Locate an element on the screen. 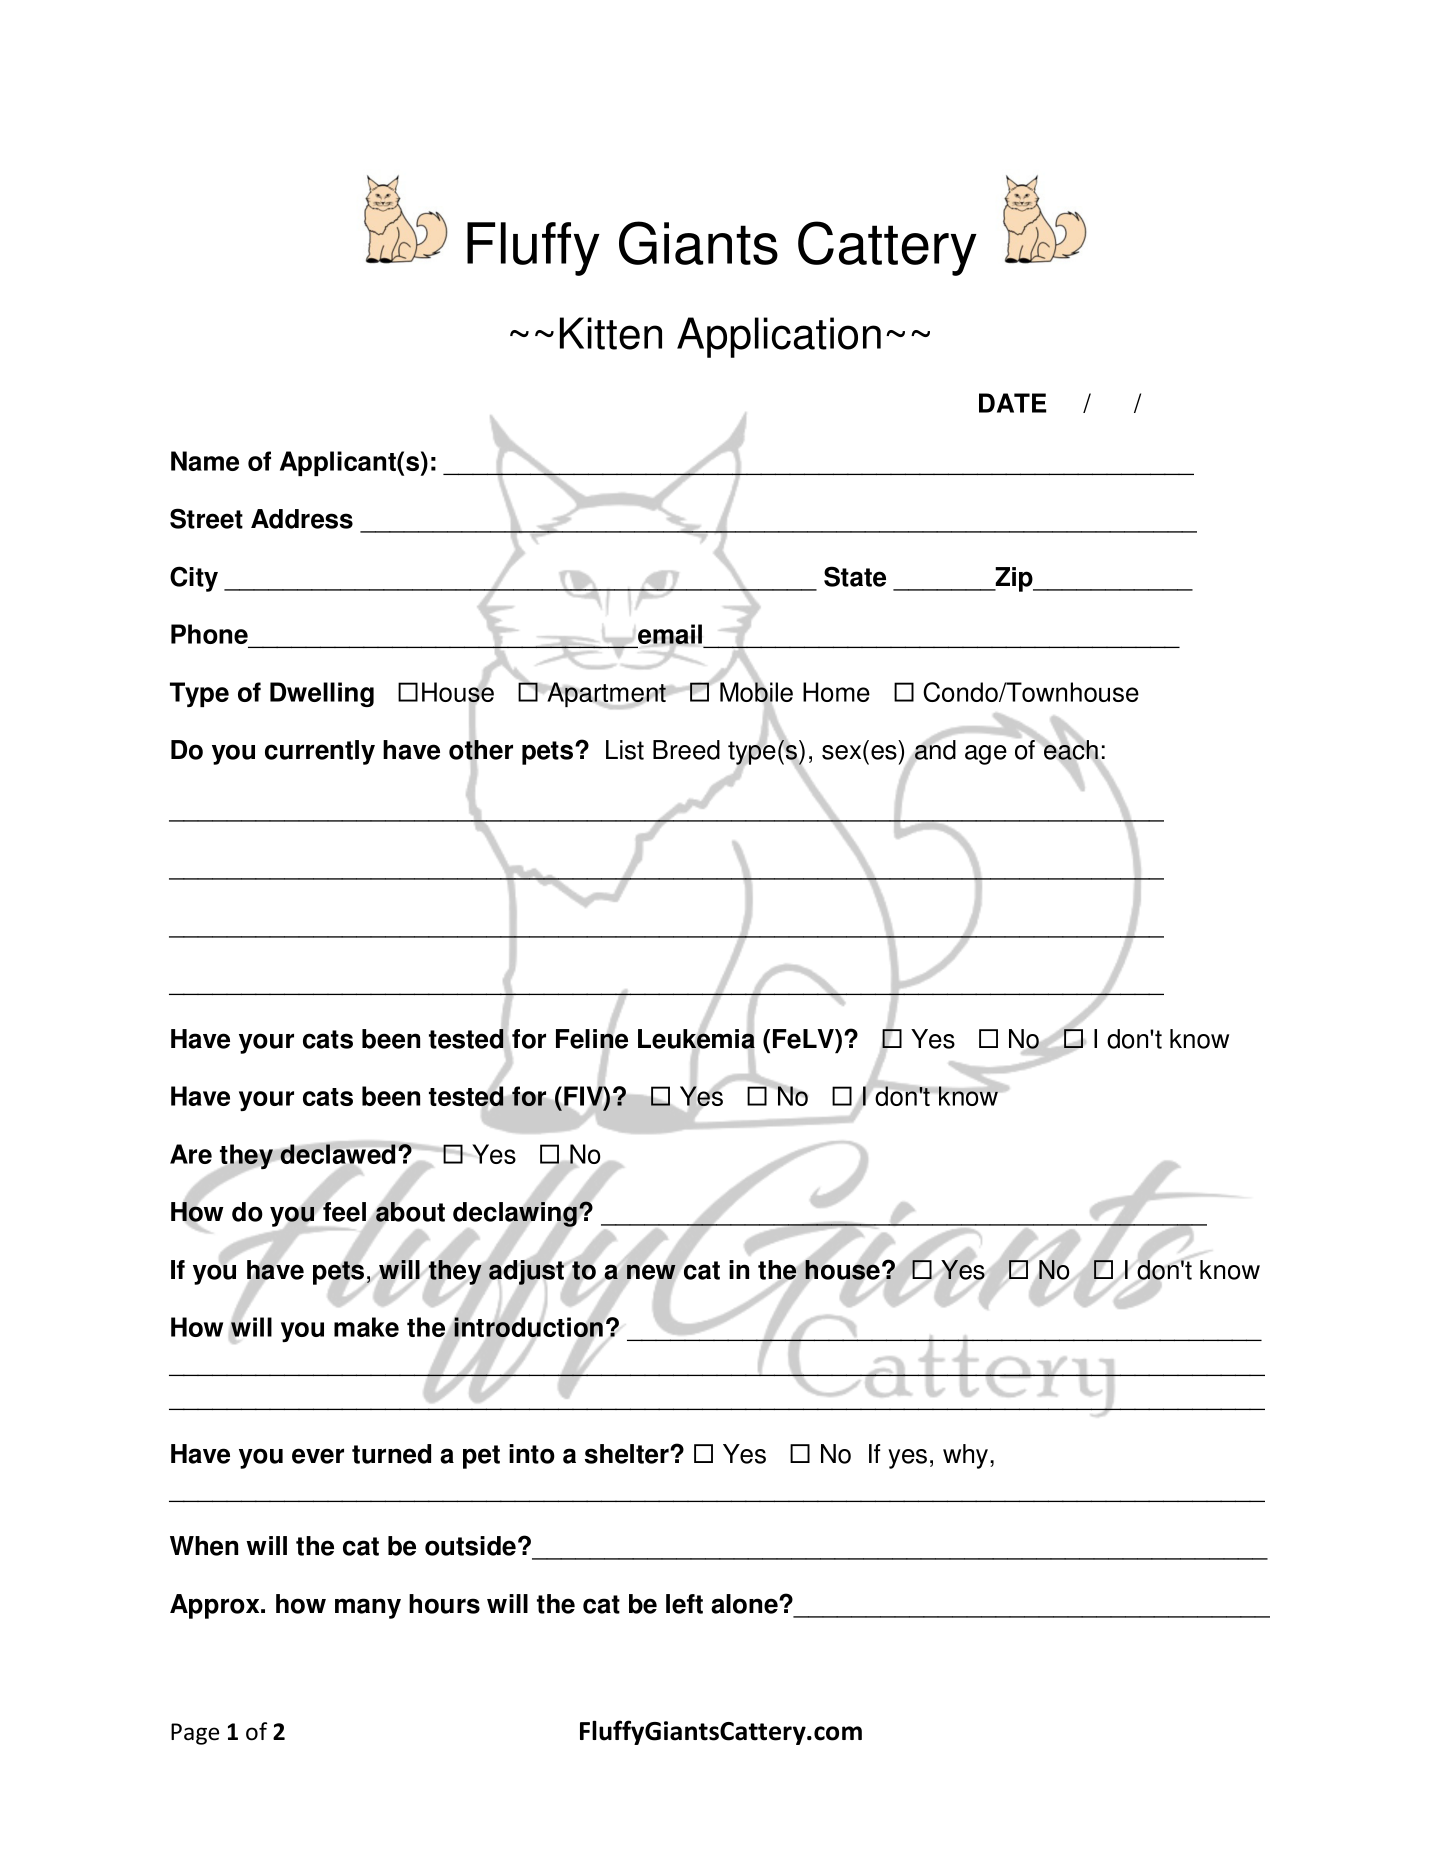 The image size is (1441, 1864). Page is located at coordinates (195, 1734).
